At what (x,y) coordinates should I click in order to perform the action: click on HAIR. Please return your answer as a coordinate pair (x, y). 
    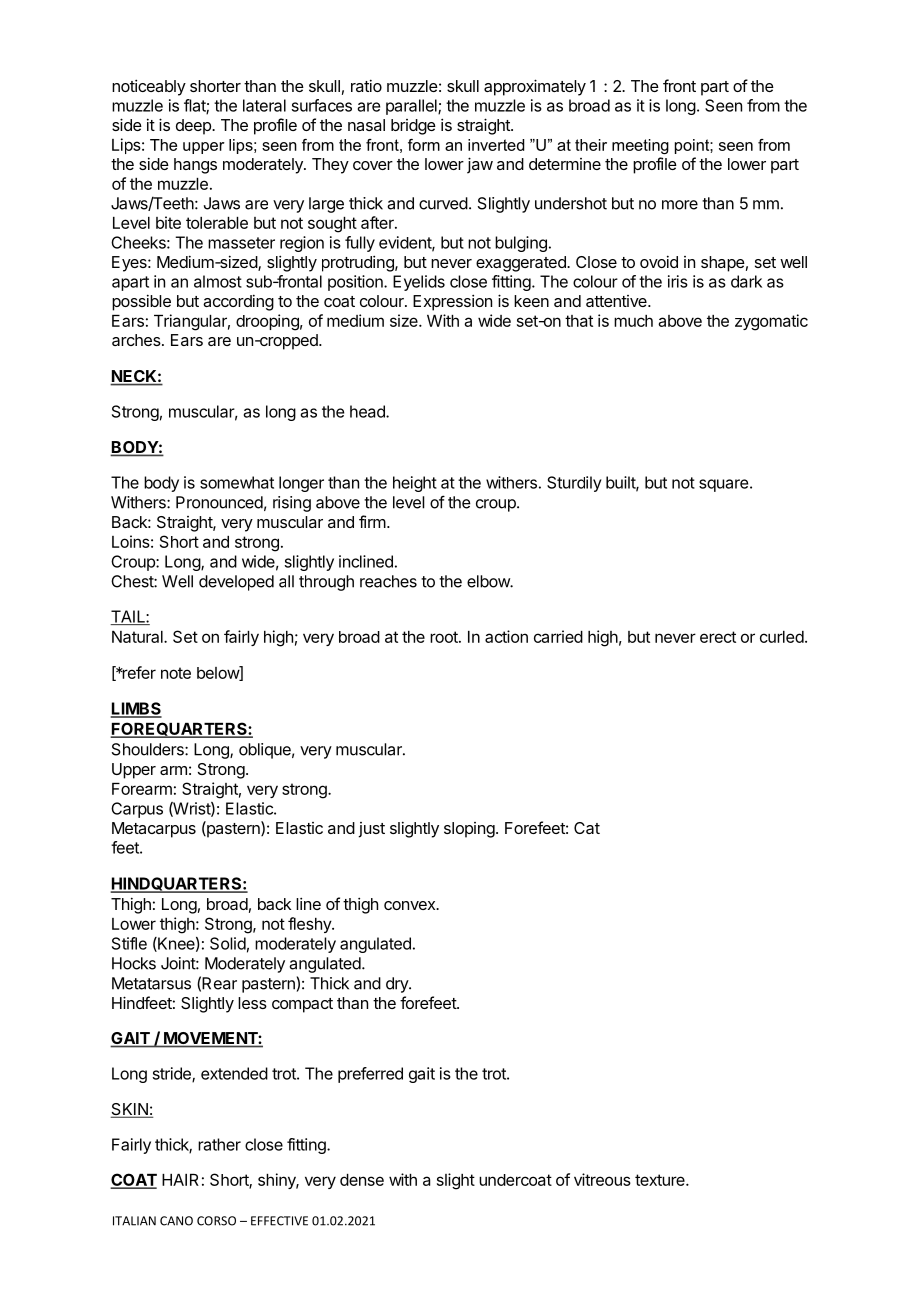
    Looking at the image, I should click on (180, 1180).
